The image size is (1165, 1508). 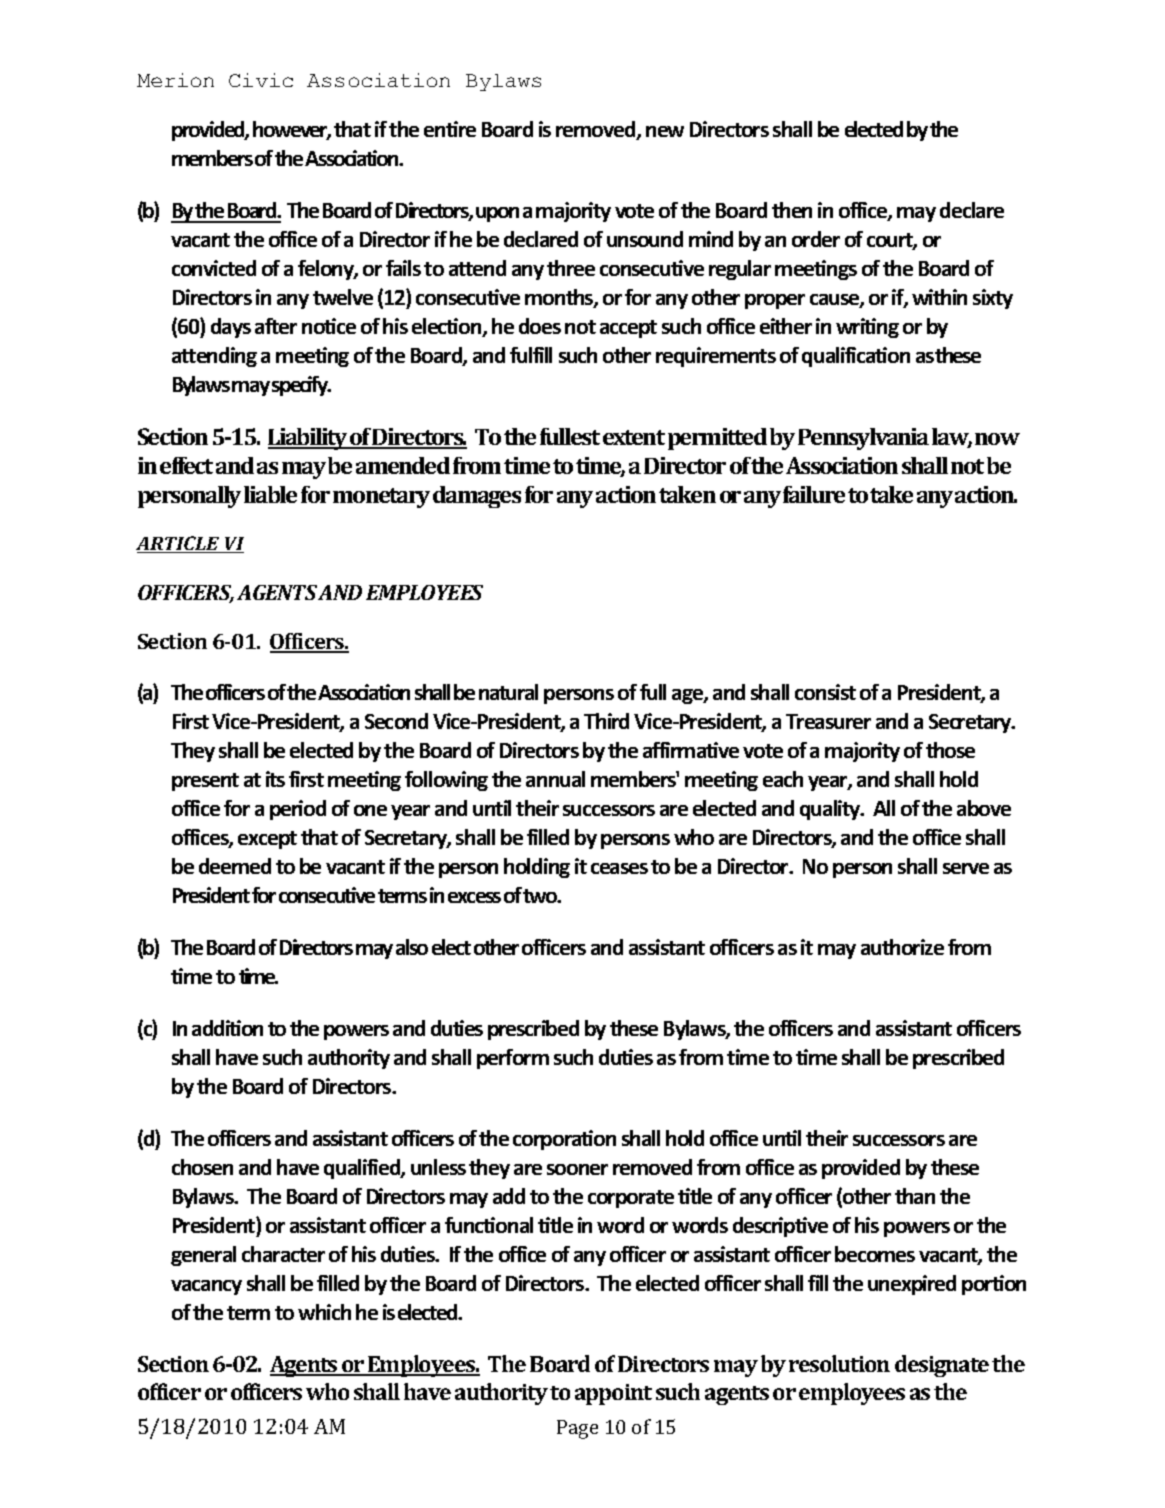 I want to click on new, so click(x=665, y=131).
